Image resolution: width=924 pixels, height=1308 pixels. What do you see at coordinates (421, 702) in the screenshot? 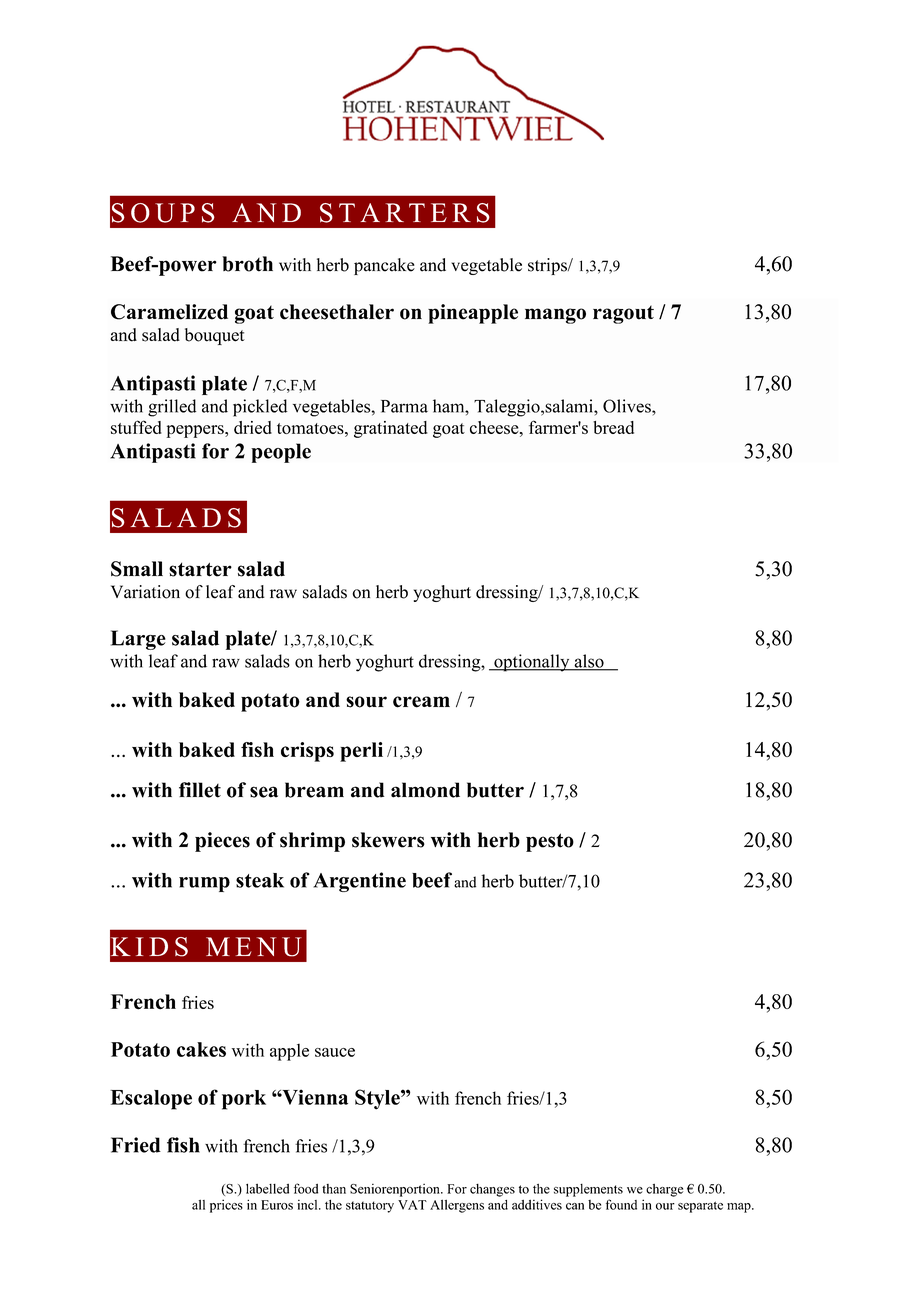
I see `cream` at bounding box center [421, 702].
